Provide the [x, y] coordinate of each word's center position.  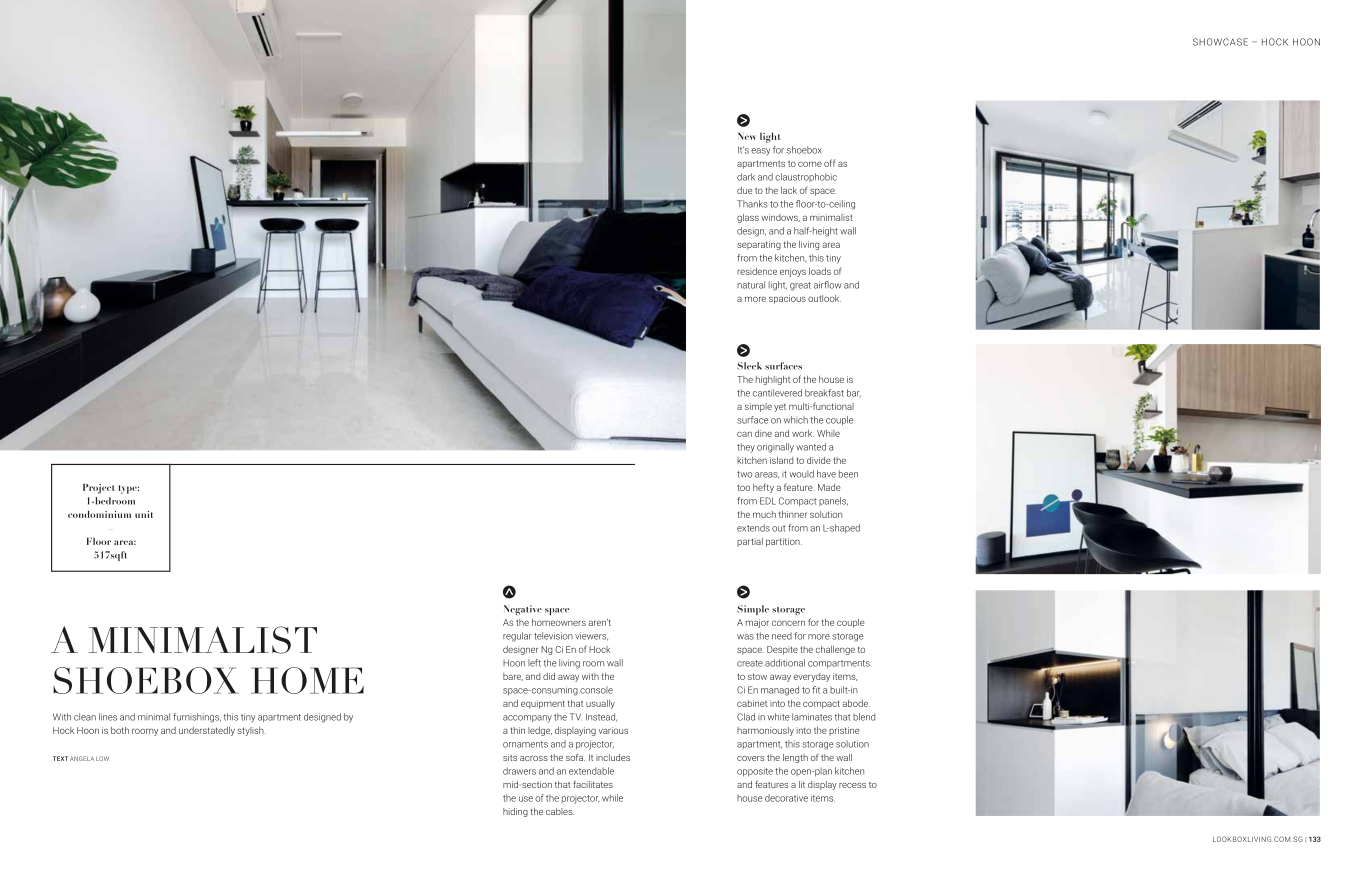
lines [108, 717]
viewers [591, 636]
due [744, 190]
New [746, 136]
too [743, 487]
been [848, 474]
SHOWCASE [1220, 42]
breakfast [824, 393]
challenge [835, 650]
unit [144, 514]
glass [748, 218]
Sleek [749, 366]
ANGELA [82, 758]
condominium [99, 514]
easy [760, 152]
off [830, 163]
